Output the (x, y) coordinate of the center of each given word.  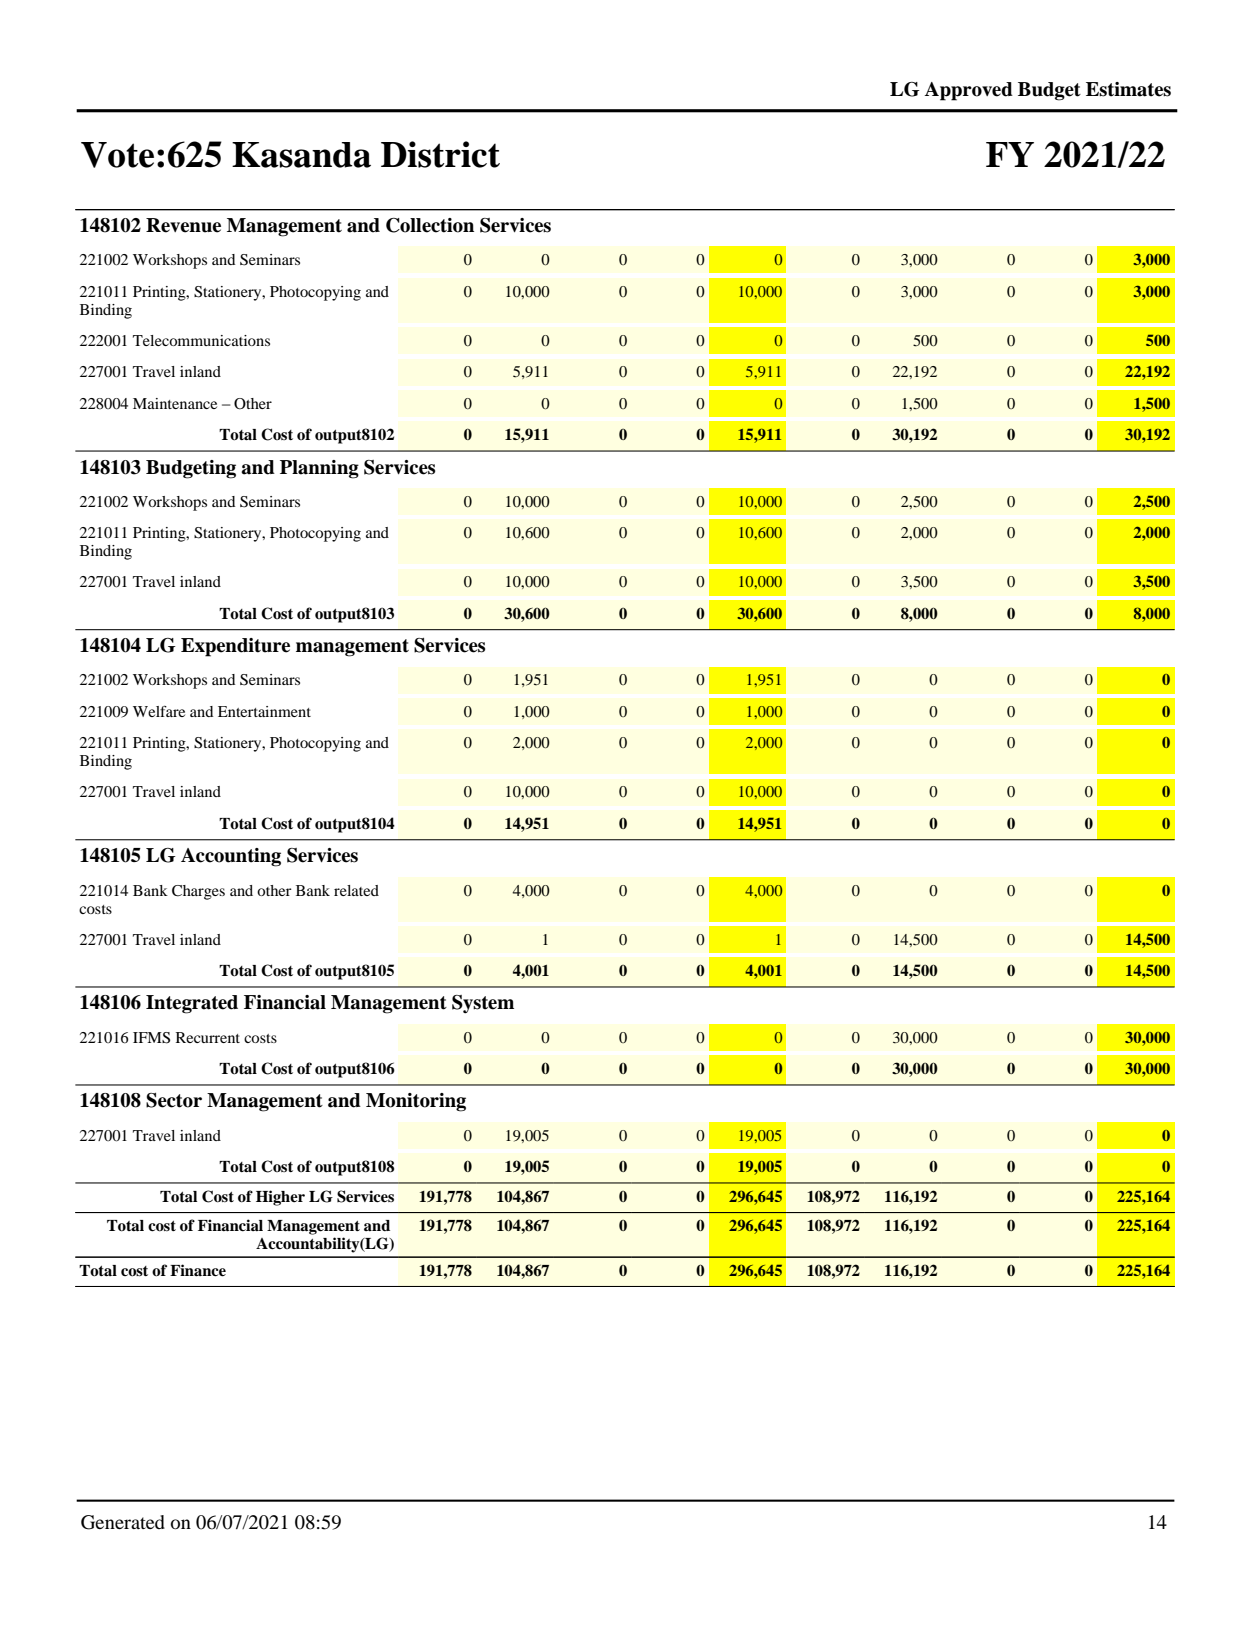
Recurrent (208, 1037)
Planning (319, 469)
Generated (123, 1522)
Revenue (183, 225)
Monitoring (416, 1102)
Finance (198, 1270)
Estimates (1128, 89)
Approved (969, 91)
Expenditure (235, 647)
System (483, 1004)
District (440, 154)
